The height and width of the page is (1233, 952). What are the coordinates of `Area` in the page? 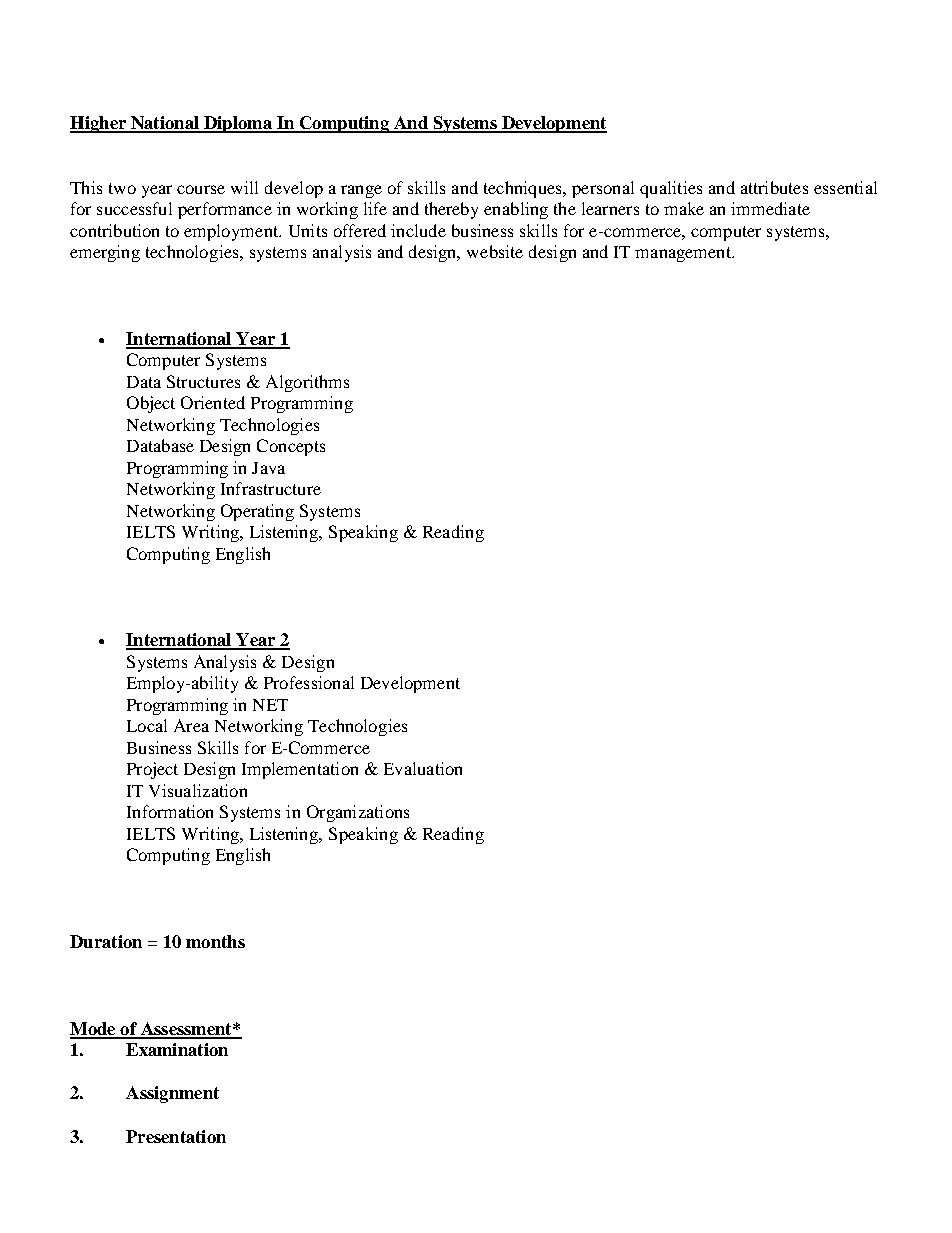 It's located at (191, 725).
